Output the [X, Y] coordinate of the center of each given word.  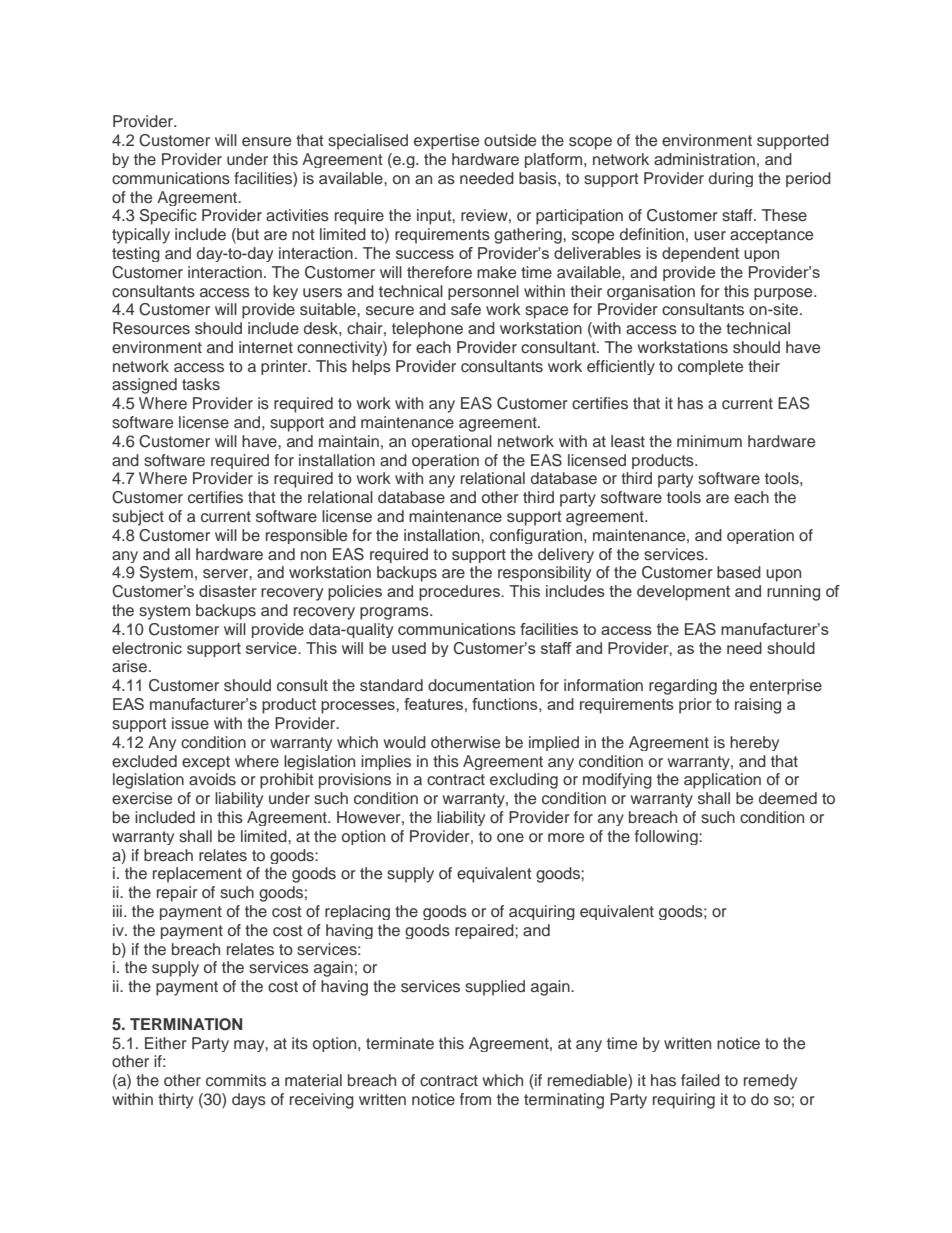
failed [700, 1080]
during [731, 179]
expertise [446, 142]
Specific [168, 217]
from [475, 1099]
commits [236, 1080]
